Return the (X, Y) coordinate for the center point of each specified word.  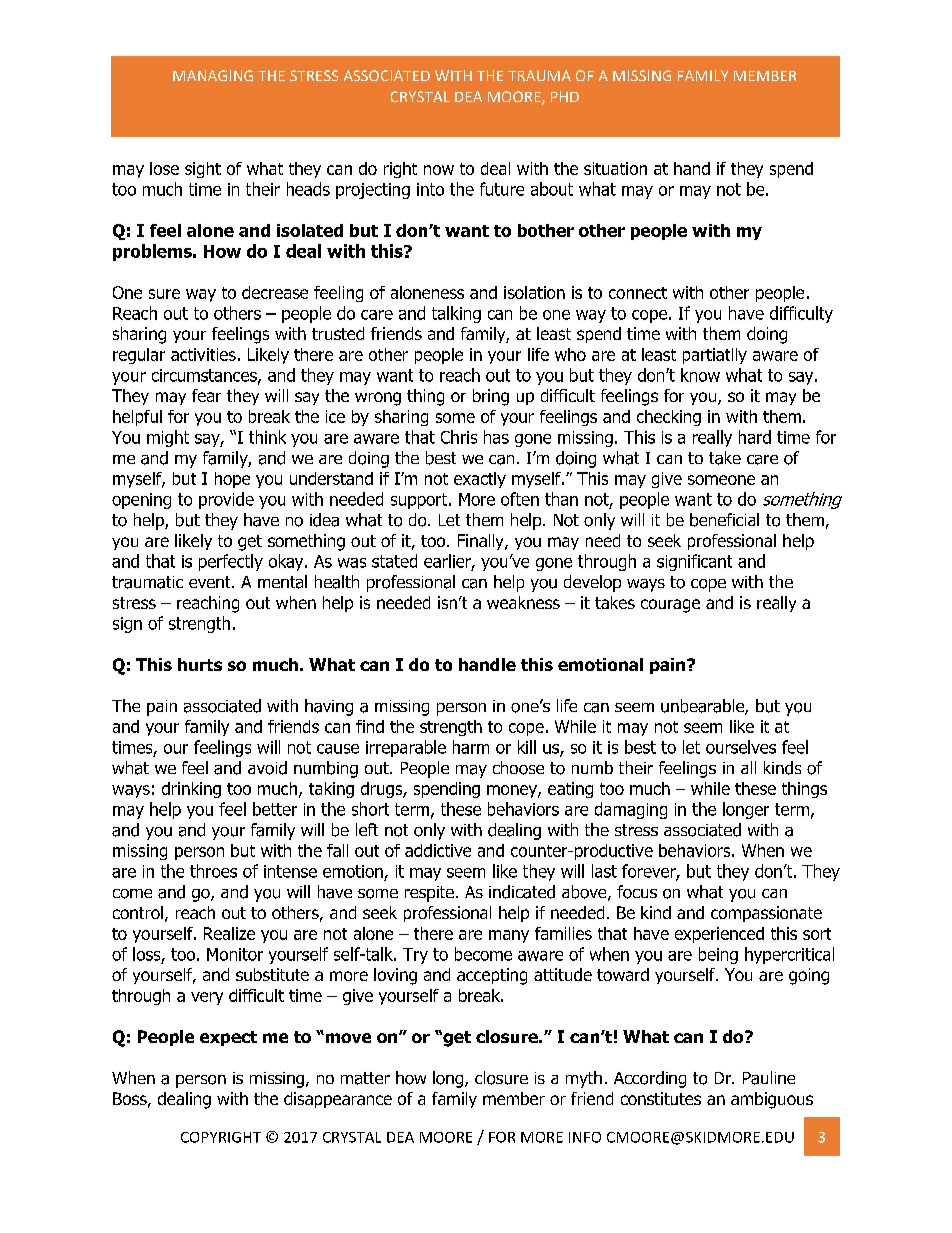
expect (228, 1038)
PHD (565, 96)
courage (670, 606)
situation (615, 168)
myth (584, 1079)
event (211, 582)
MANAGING (213, 75)
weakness (523, 602)
